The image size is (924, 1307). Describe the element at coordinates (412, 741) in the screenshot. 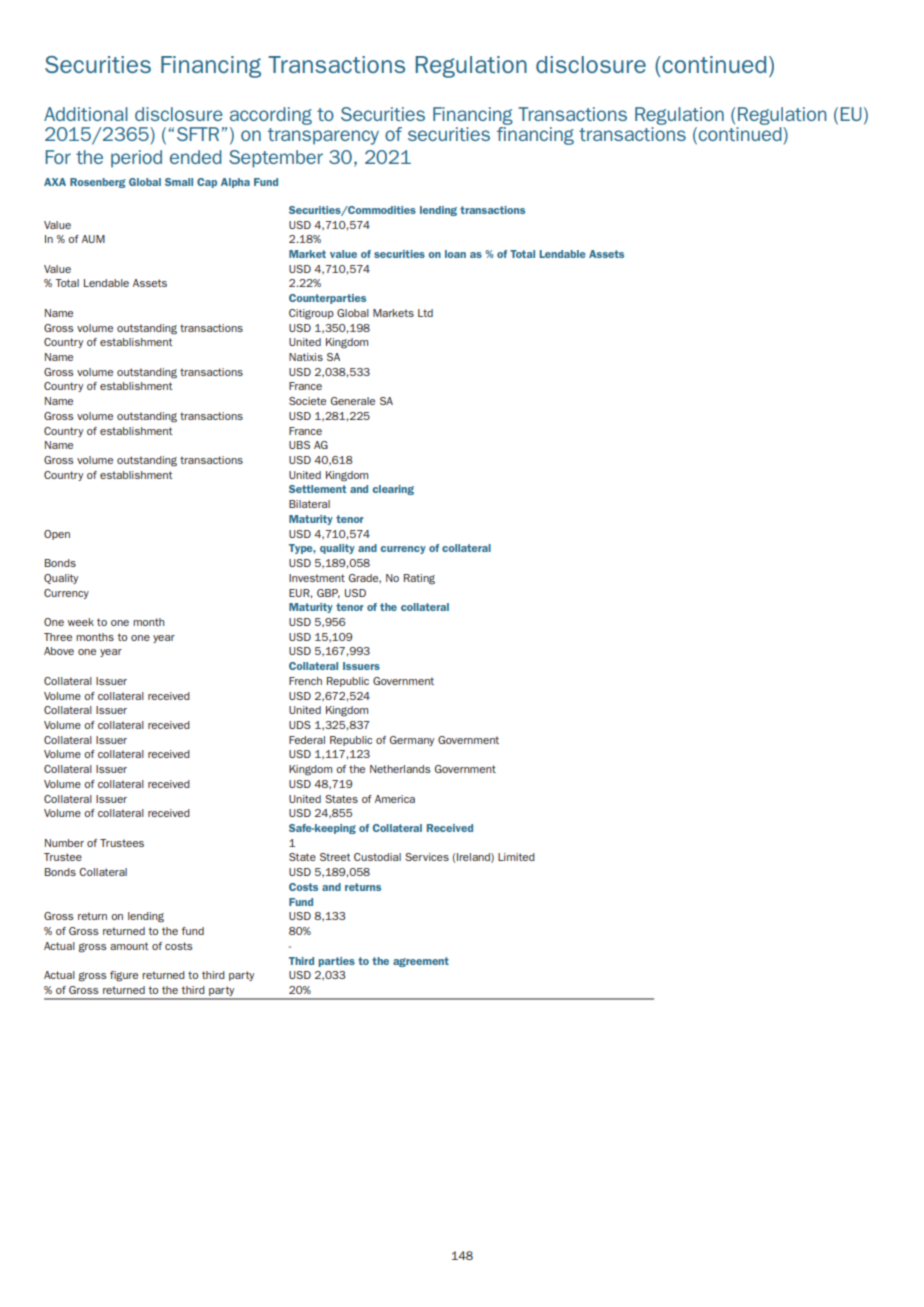

I see `Germany` at that location.
